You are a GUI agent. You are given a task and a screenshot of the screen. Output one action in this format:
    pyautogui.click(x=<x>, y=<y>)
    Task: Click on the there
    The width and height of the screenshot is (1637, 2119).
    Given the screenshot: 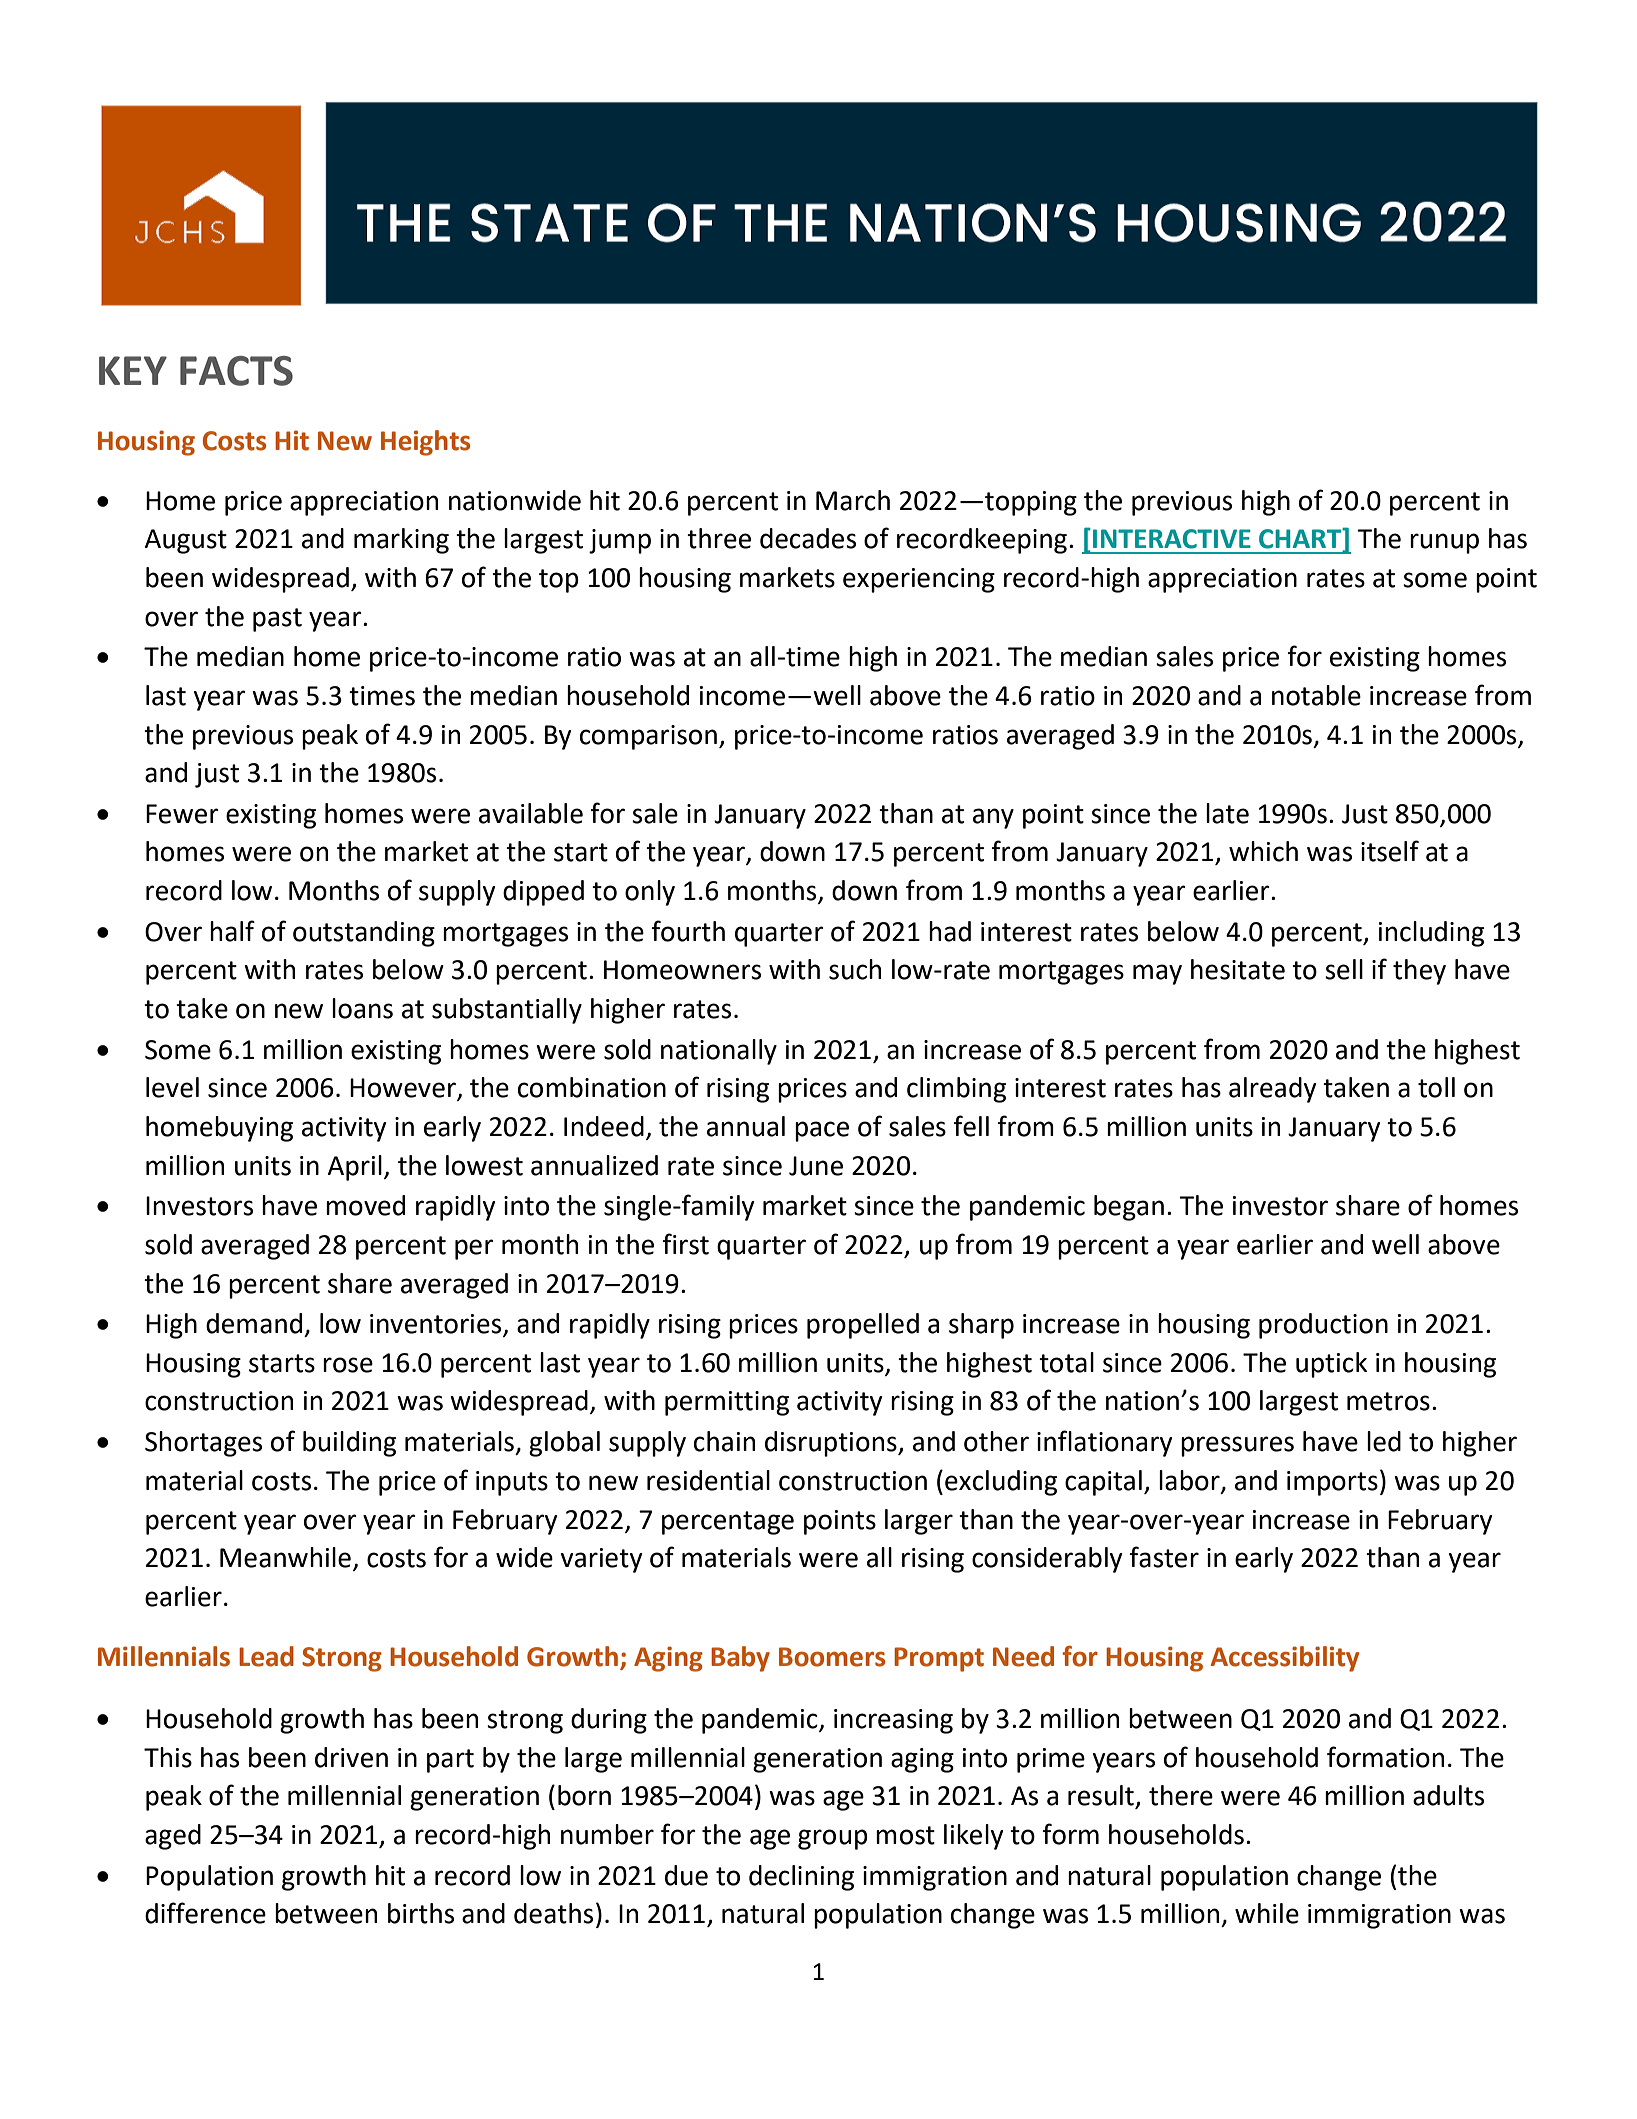 What is the action you would take?
    pyautogui.click(x=1181, y=1795)
